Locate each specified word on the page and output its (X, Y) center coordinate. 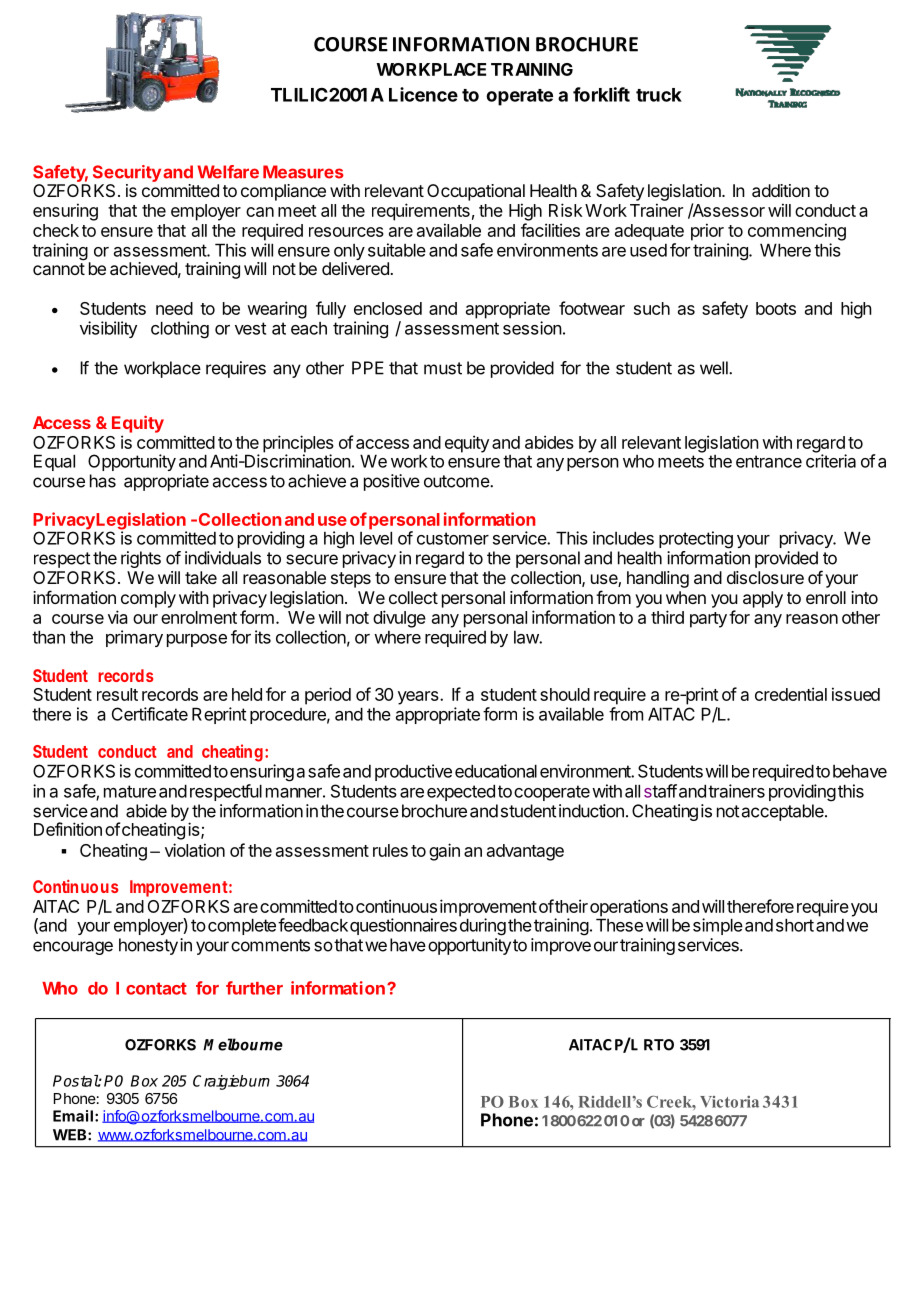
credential (791, 694)
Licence (423, 94)
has (103, 481)
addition (781, 190)
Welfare (228, 172)
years (418, 698)
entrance (769, 461)
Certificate (150, 714)
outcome (457, 481)
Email (73, 1116)
